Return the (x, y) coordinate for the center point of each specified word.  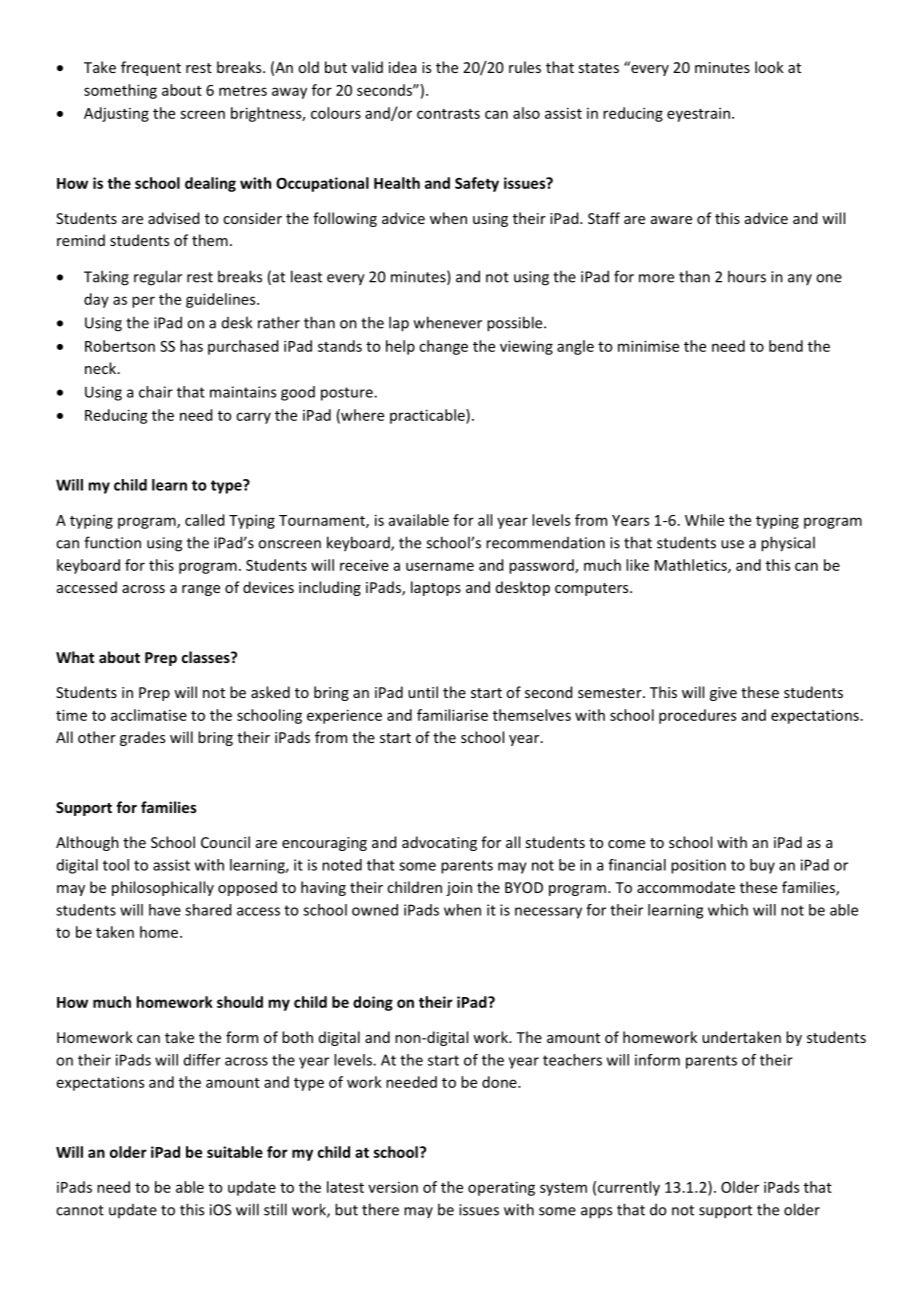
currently (629, 1188)
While (704, 520)
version (393, 1187)
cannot (80, 1210)
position (698, 866)
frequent (151, 68)
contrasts (448, 114)
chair (156, 392)
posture (348, 394)
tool (116, 865)
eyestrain (698, 114)
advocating (439, 843)
